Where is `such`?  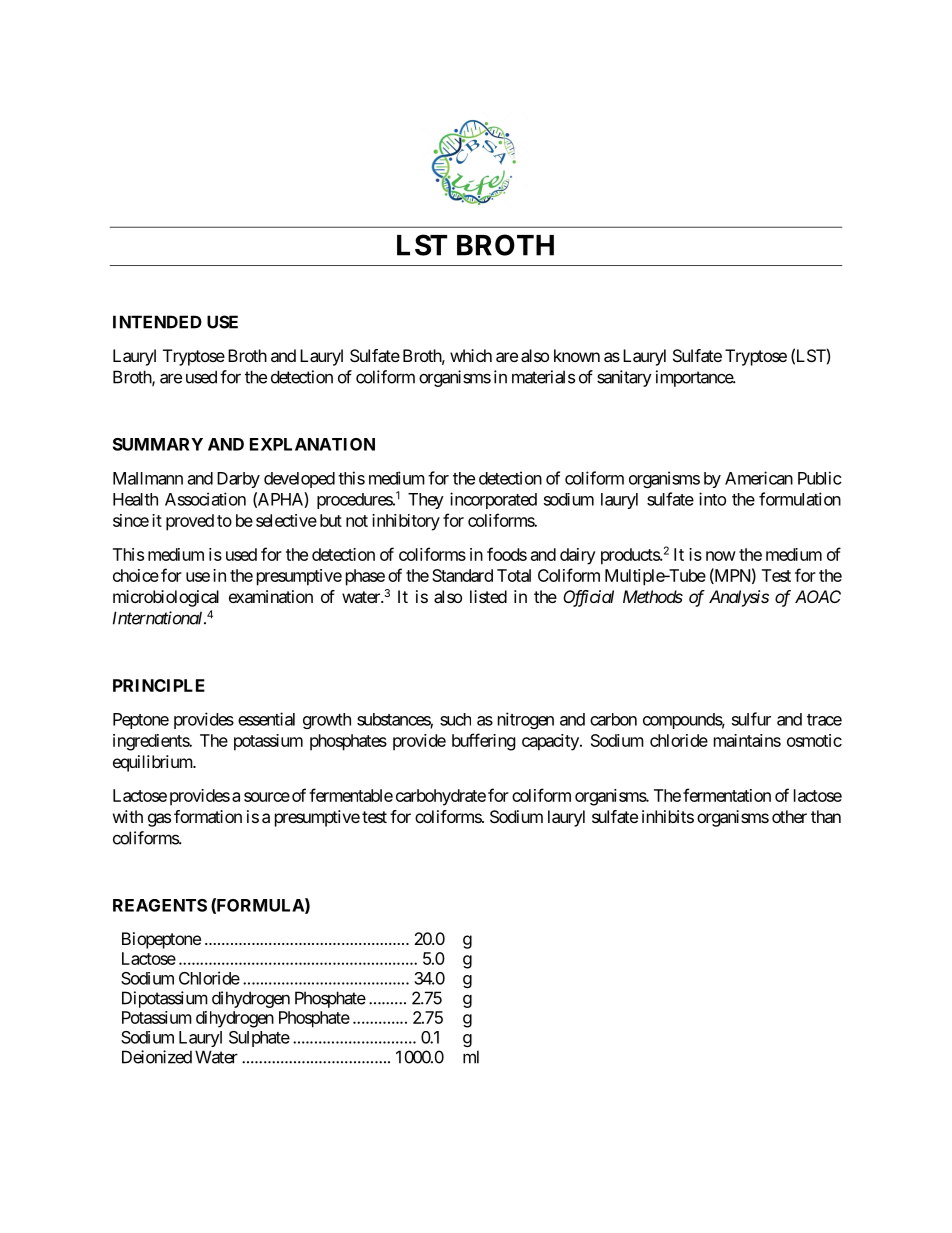 such is located at coordinates (455, 719).
